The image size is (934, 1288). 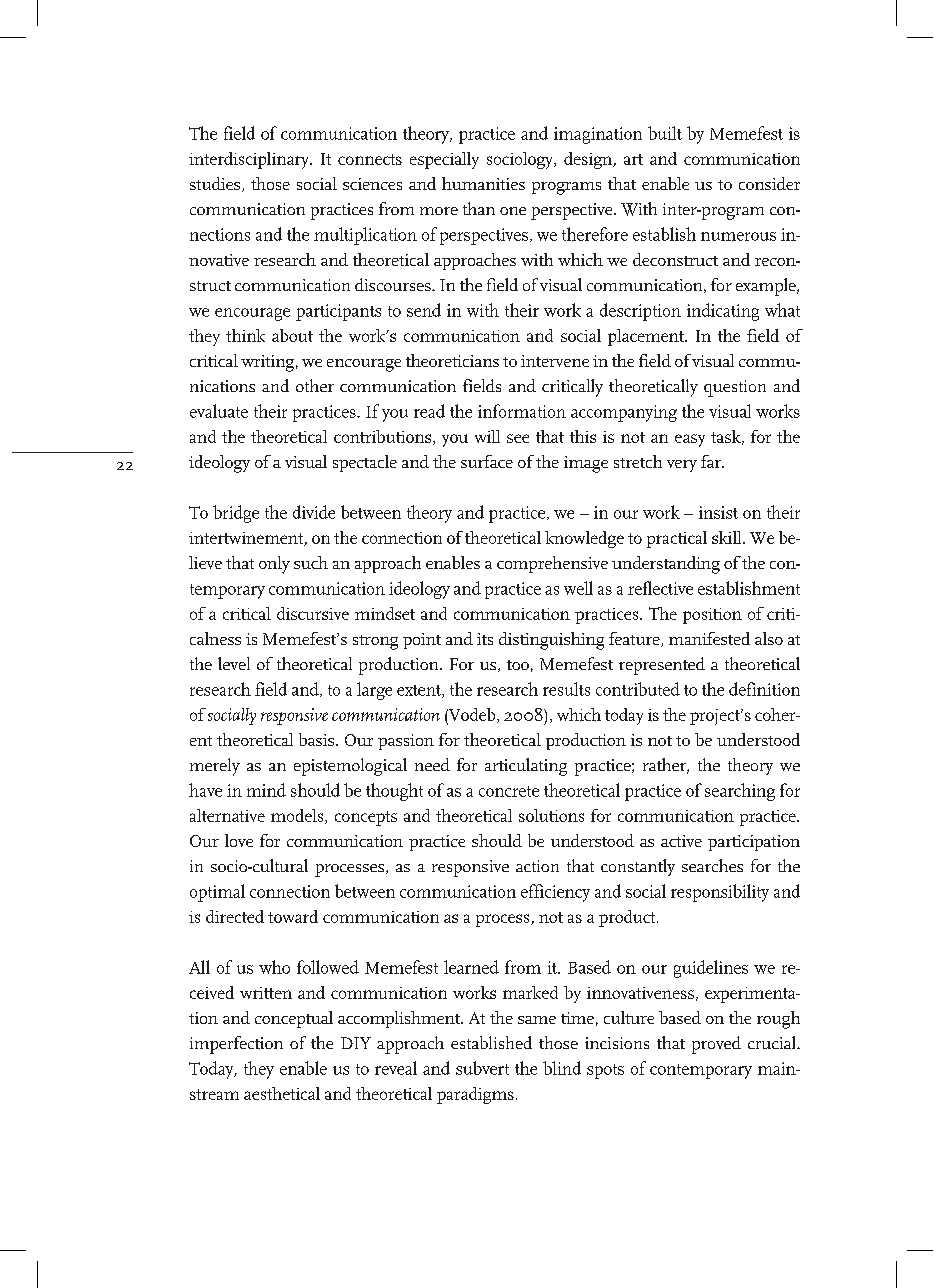 What do you see at coordinates (483, 183) in the image?
I see `humanities` at bounding box center [483, 183].
